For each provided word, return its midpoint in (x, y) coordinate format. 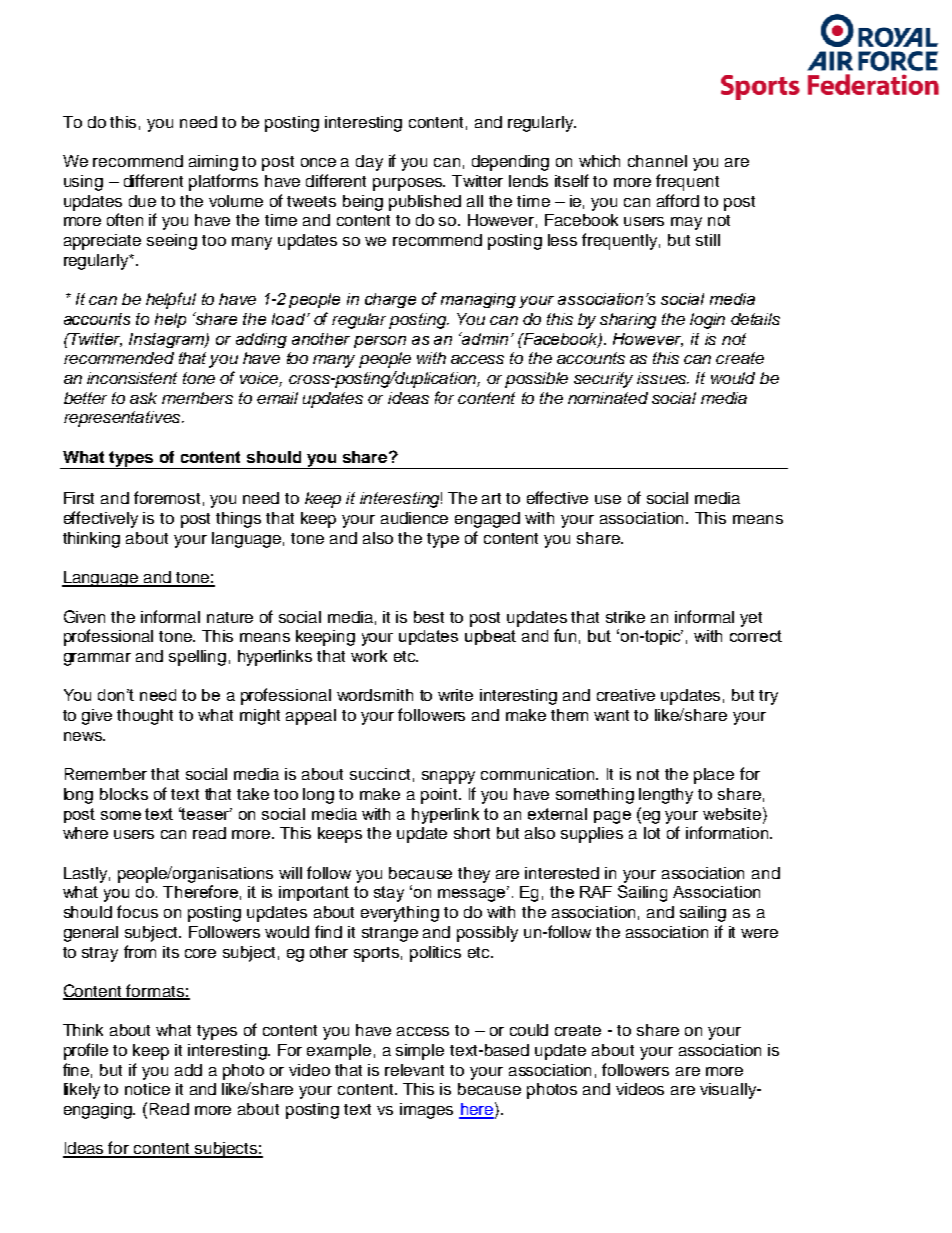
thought (145, 717)
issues (663, 378)
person (380, 342)
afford (678, 200)
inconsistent (132, 378)
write (455, 695)
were (759, 933)
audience (414, 518)
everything (400, 914)
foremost (167, 497)
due (142, 201)
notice (147, 1089)
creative (626, 695)
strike (625, 617)
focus (137, 911)
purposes (409, 184)
